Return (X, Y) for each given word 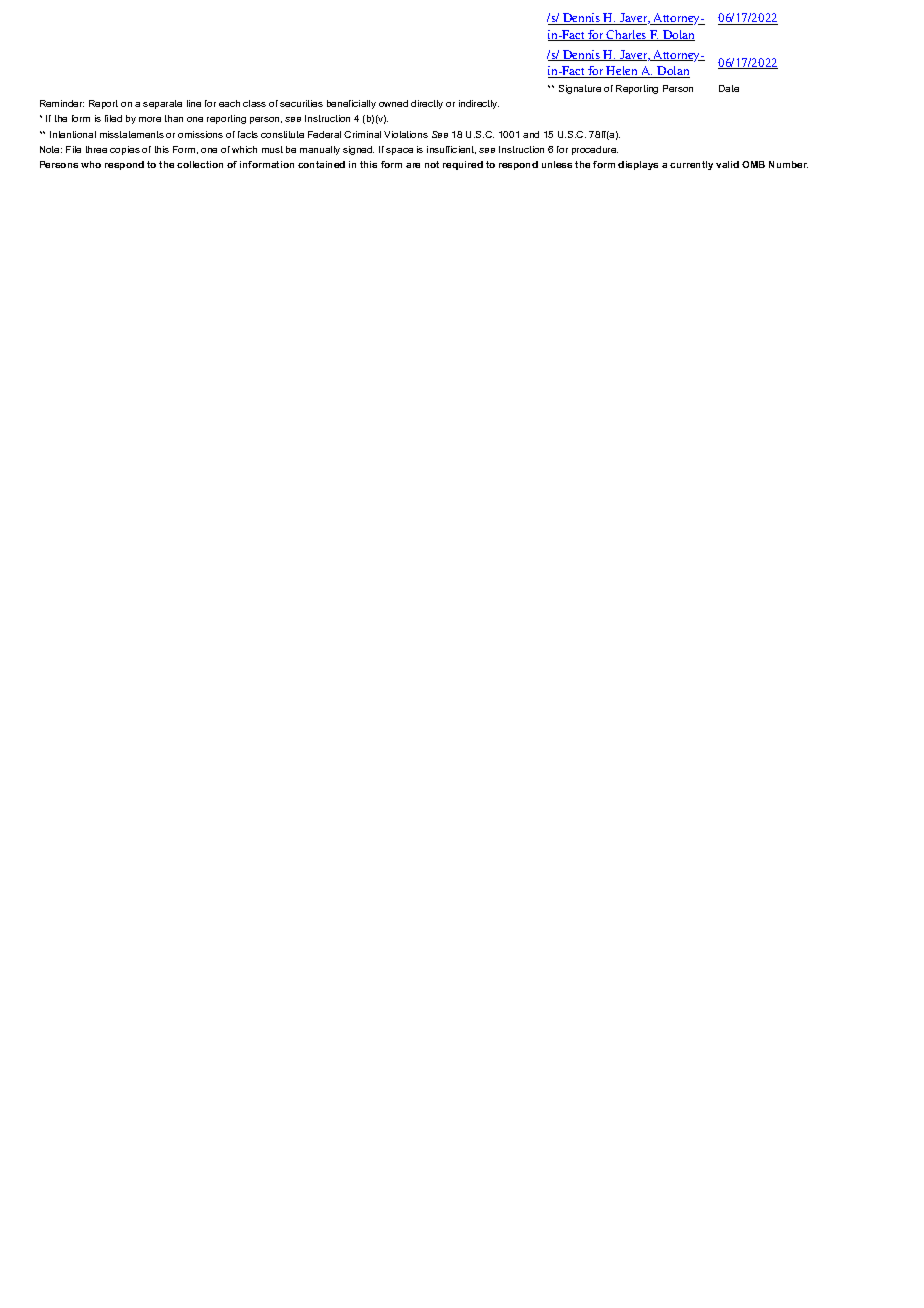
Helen (622, 72)
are (413, 165)
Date (729, 88)
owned (393, 103)
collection (200, 164)
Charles (627, 35)
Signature (580, 89)
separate (162, 104)
